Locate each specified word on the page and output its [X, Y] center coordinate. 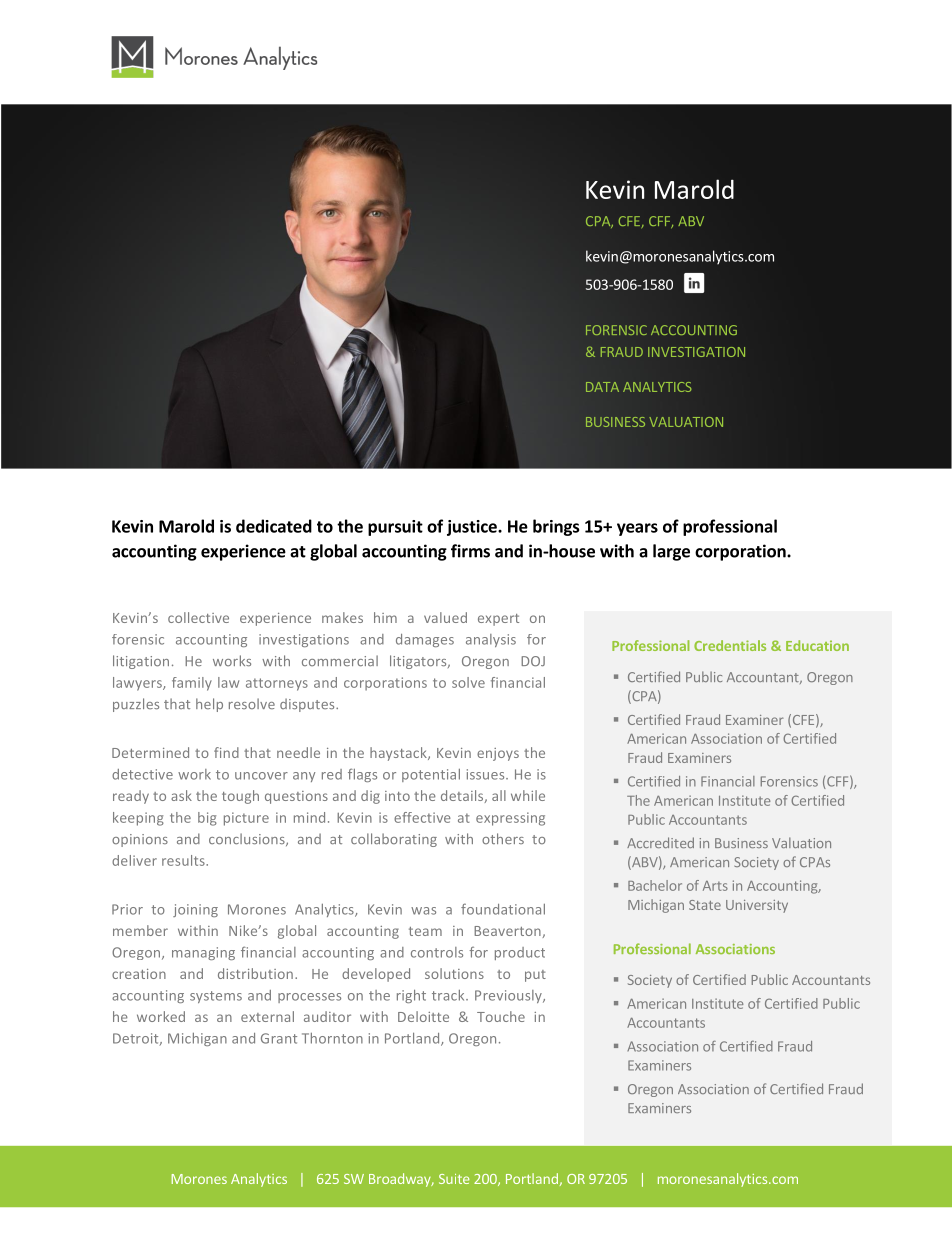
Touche [501, 1016]
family [192, 684]
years [637, 529]
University [757, 906]
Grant [279, 1038]
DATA [602, 387]
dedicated [274, 526]
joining [195, 910]
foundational [503, 909]
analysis [491, 640]
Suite [454, 1179]
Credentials [730, 645]
